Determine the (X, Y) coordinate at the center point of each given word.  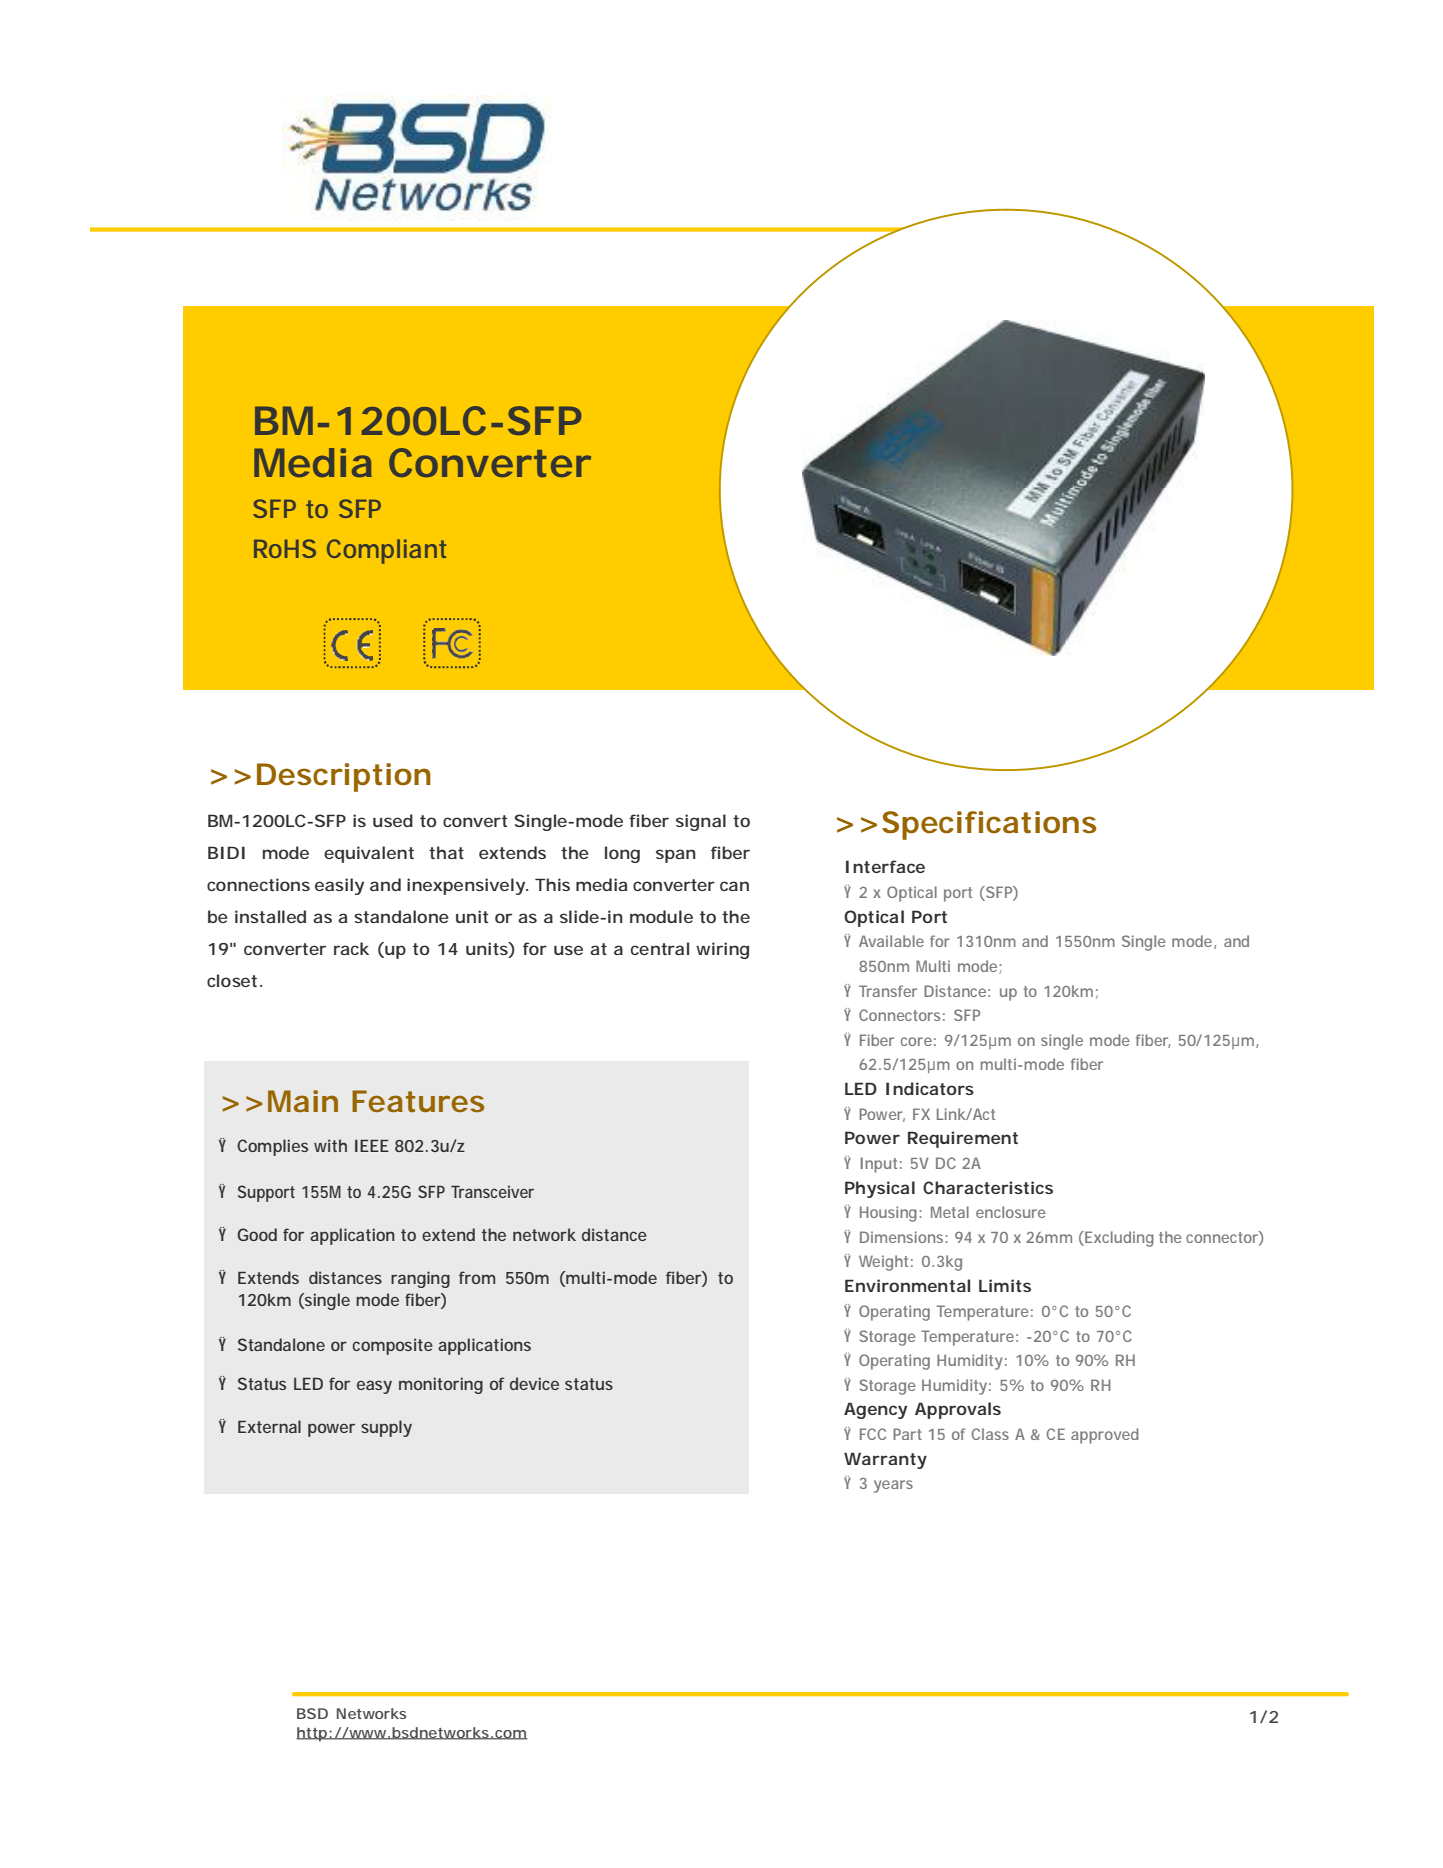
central (660, 948)
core (916, 1041)
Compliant (386, 551)
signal (701, 822)
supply (386, 1428)
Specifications (989, 825)
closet (232, 980)
